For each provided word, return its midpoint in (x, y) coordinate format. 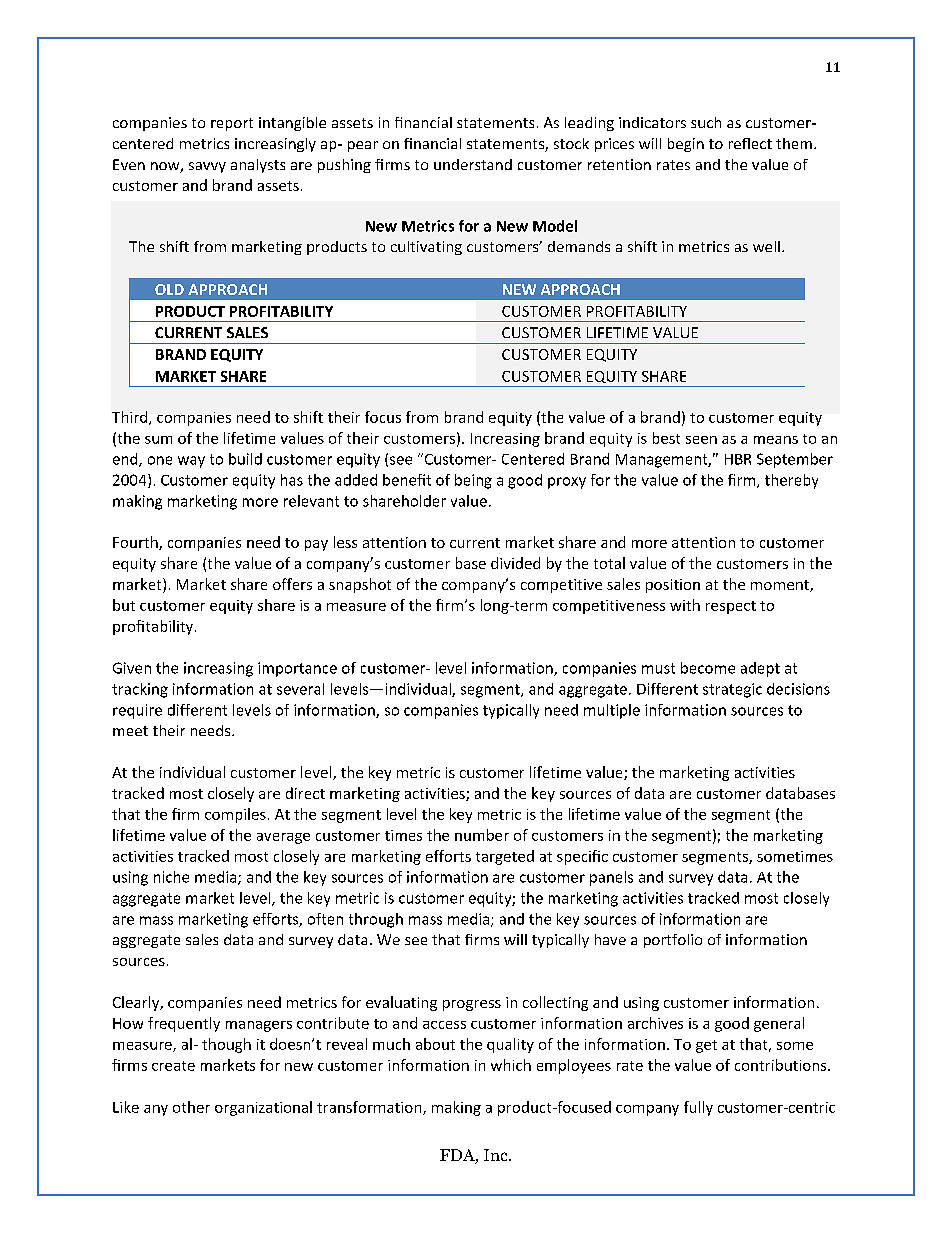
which (511, 1065)
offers (292, 584)
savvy (207, 167)
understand (473, 164)
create (173, 1066)
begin (686, 145)
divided (515, 563)
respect (731, 607)
